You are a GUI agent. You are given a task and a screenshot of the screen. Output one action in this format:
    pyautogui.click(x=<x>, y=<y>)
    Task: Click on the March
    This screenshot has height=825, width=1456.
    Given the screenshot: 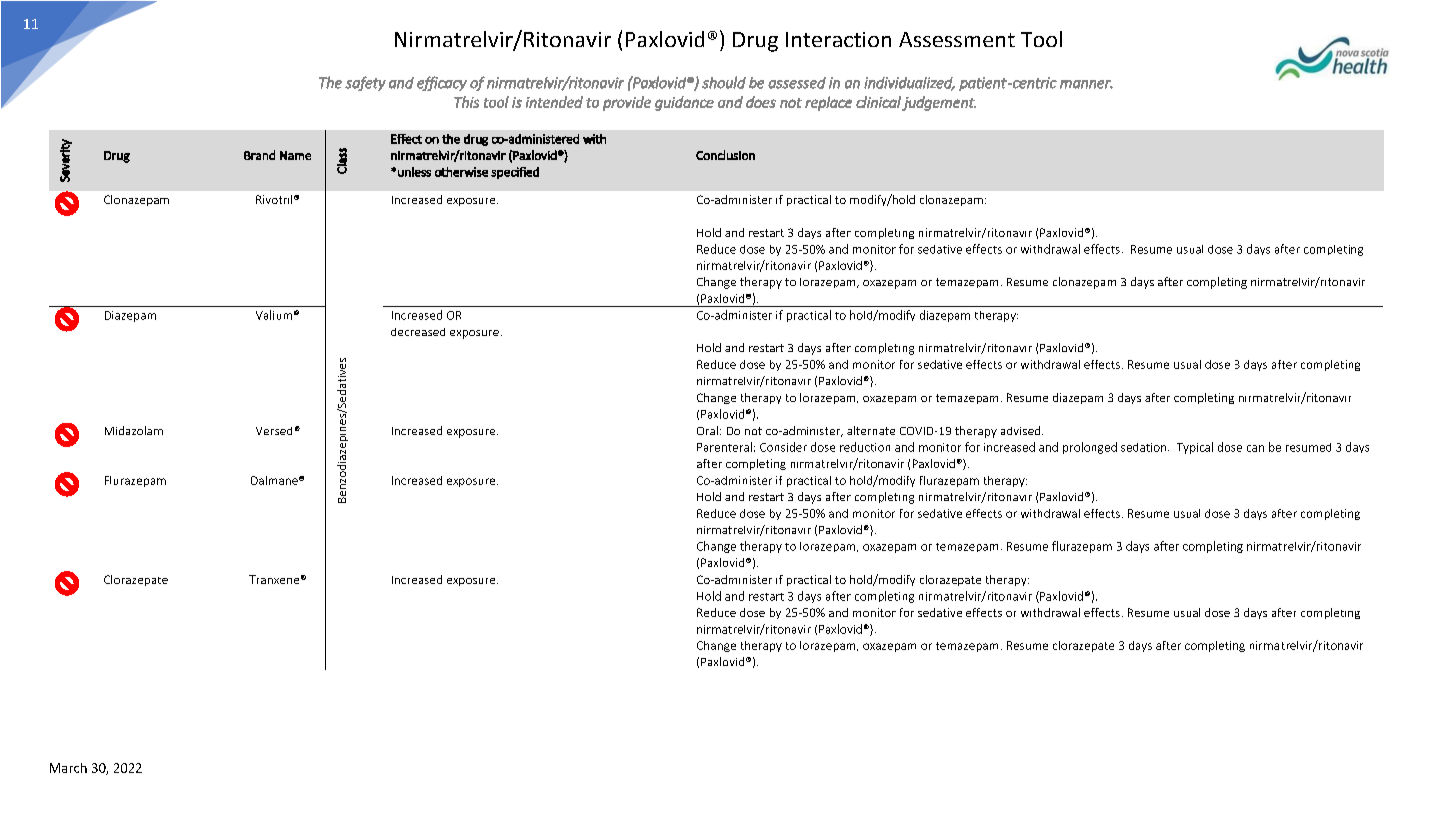 What is the action you would take?
    pyautogui.click(x=68, y=768)
